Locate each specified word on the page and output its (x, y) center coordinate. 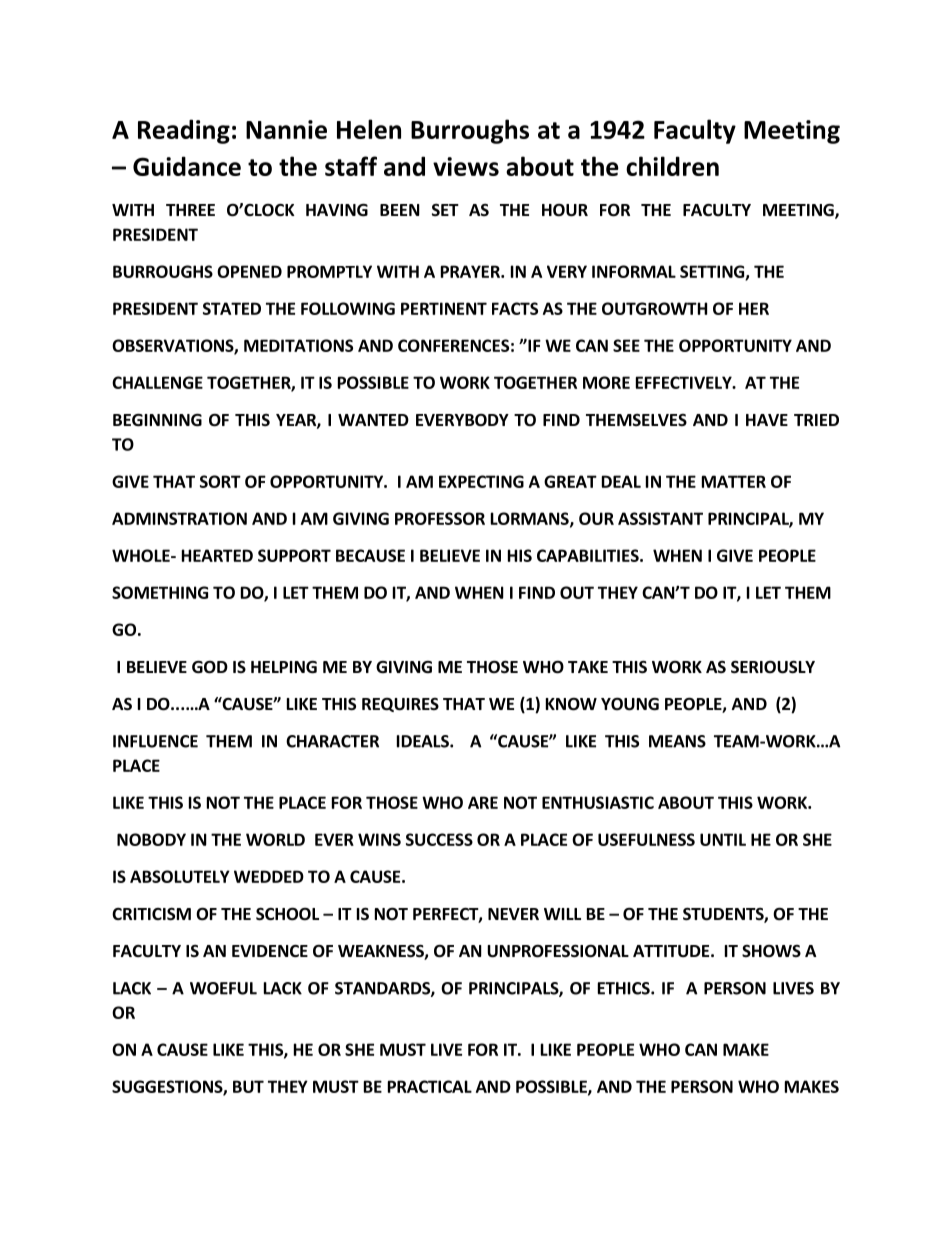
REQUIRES (400, 705)
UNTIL (723, 839)
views (466, 166)
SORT (220, 481)
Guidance (187, 166)
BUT (248, 1086)
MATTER (734, 481)
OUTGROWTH (654, 308)
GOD (210, 667)
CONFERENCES (453, 345)
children (672, 166)
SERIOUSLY (773, 667)
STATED (232, 308)
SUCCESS (439, 839)
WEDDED (269, 876)
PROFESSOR (440, 518)
